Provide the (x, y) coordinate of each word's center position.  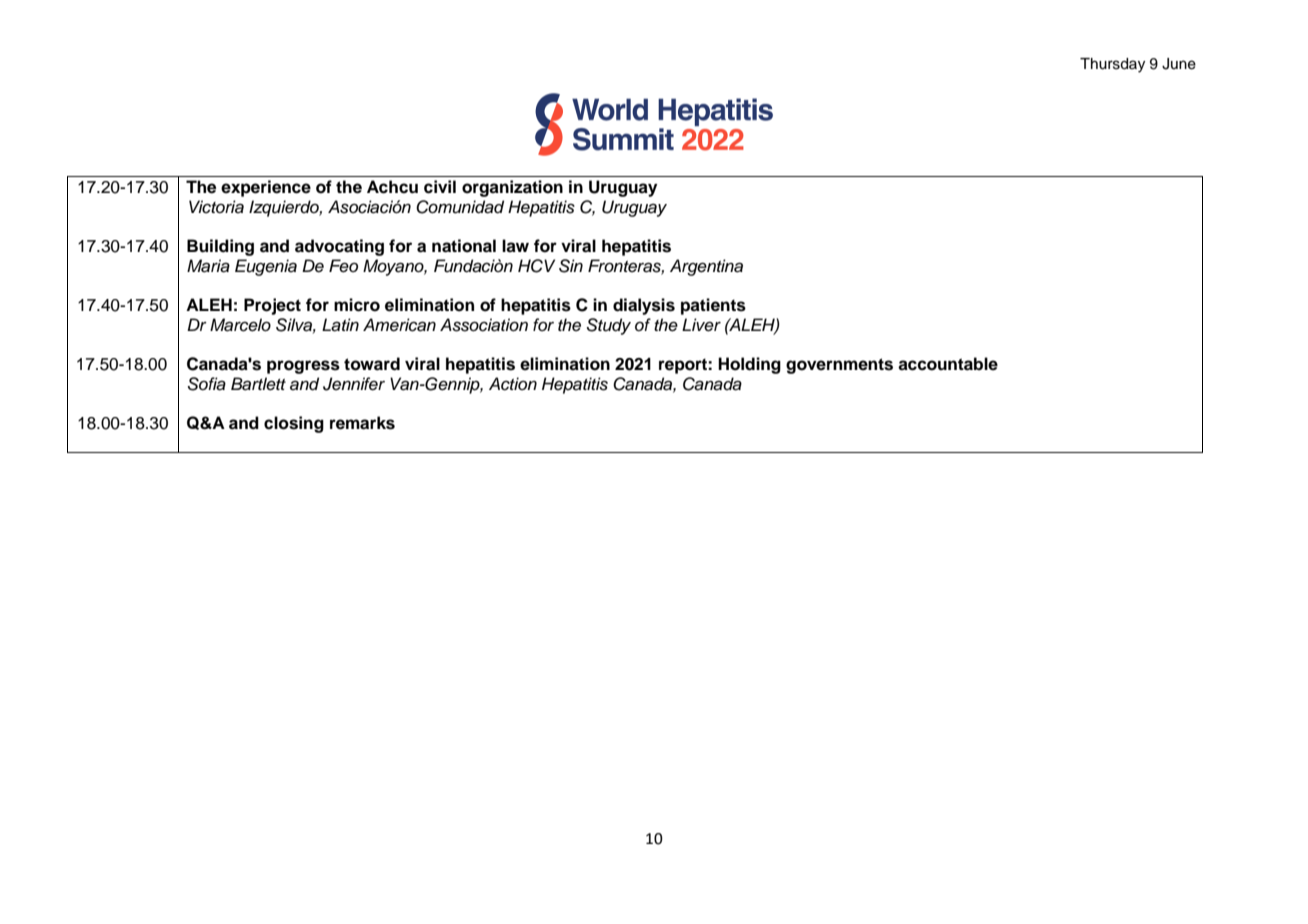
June (1179, 64)
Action (513, 384)
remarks (362, 423)
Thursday (1112, 65)
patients (713, 306)
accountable (948, 364)
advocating (339, 247)
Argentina (706, 267)
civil (440, 187)
